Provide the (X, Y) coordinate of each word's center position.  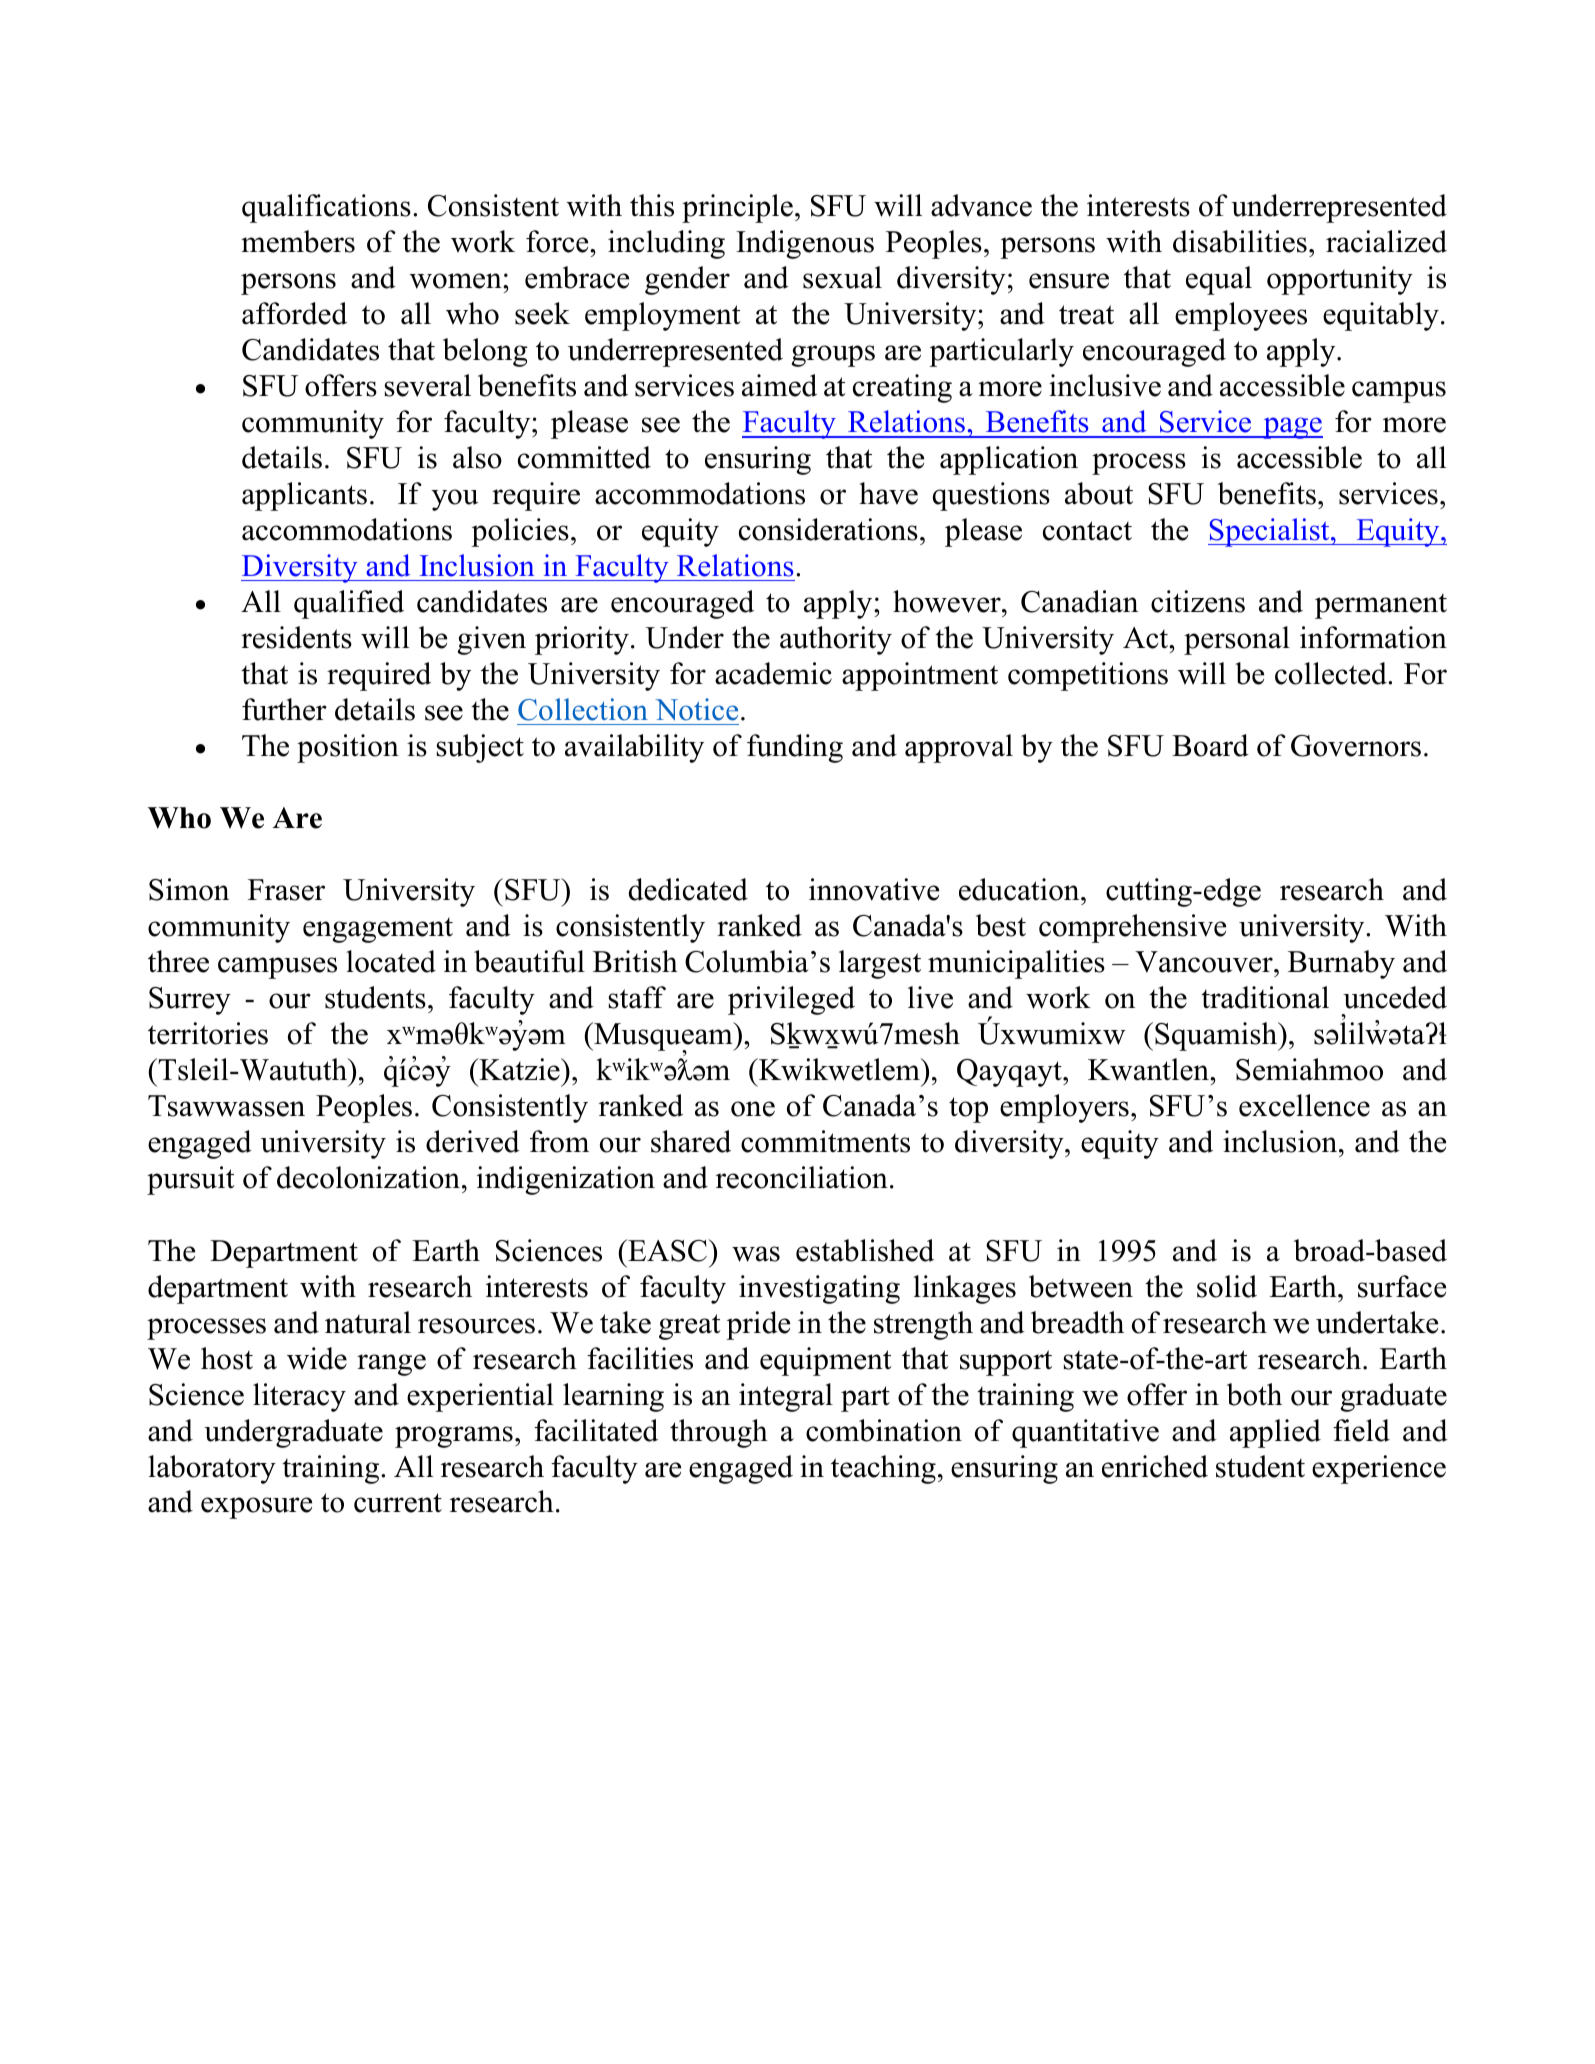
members (298, 241)
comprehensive (1132, 928)
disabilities (1240, 241)
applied (1275, 1433)
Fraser (286, 890)
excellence (1304, 1105)
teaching (883, 1469)
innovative (874, 889)
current (398, 1503)
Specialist (1270, 532)
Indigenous (805, 244)
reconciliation (802, 1177)
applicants (304, 496)
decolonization (368, 1177)
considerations (828, 529)
